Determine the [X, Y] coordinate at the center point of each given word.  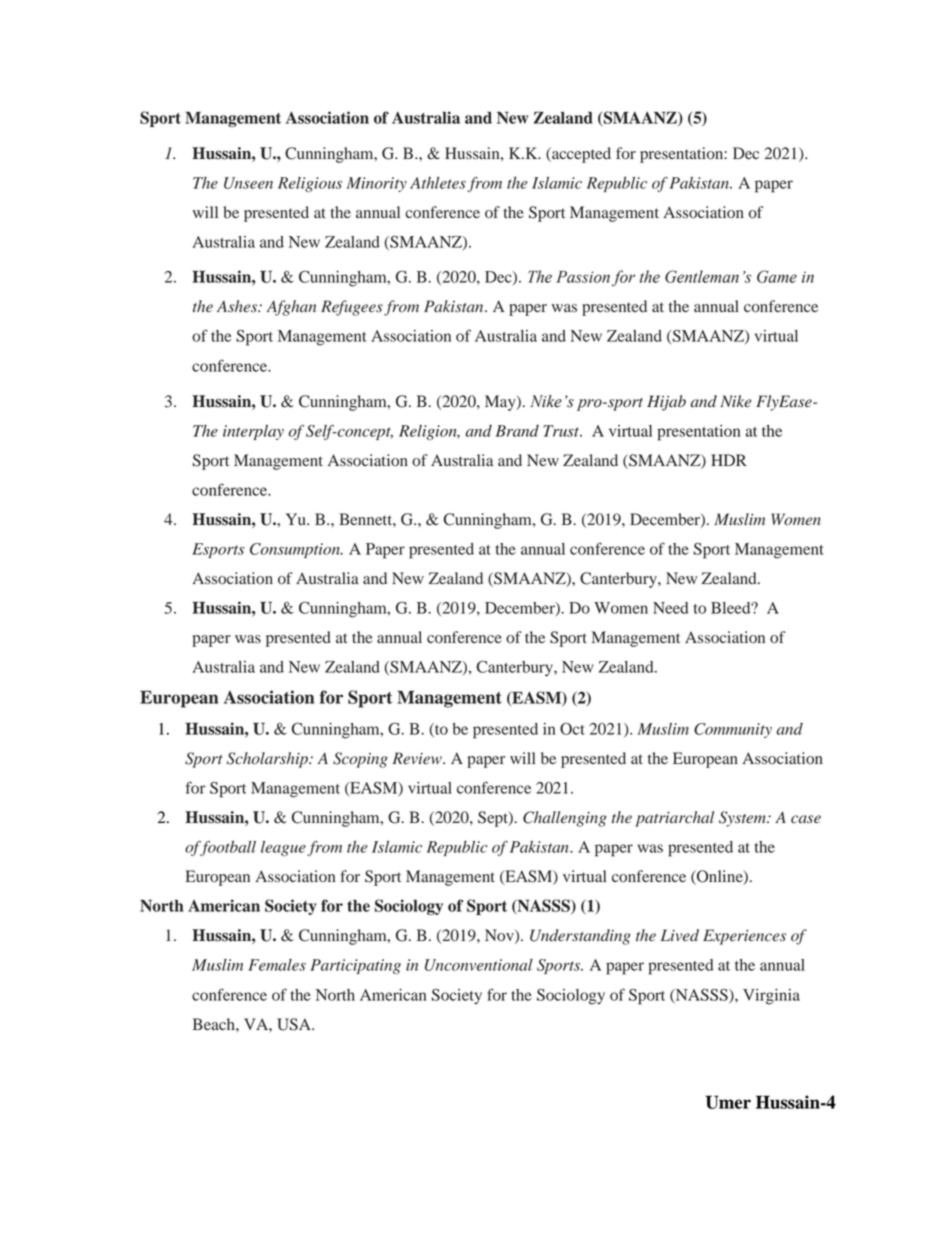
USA [295, 1024]
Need [670, 608]
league [283, 848]
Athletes [438, 183]
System [743, 819]
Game [777, 276]
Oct [572, 729]
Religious [310, 184]
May [501, 403]
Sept [494, 819]
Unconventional [479, 965]
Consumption [296, 550]
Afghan [291, 308]
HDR [729, 460]
